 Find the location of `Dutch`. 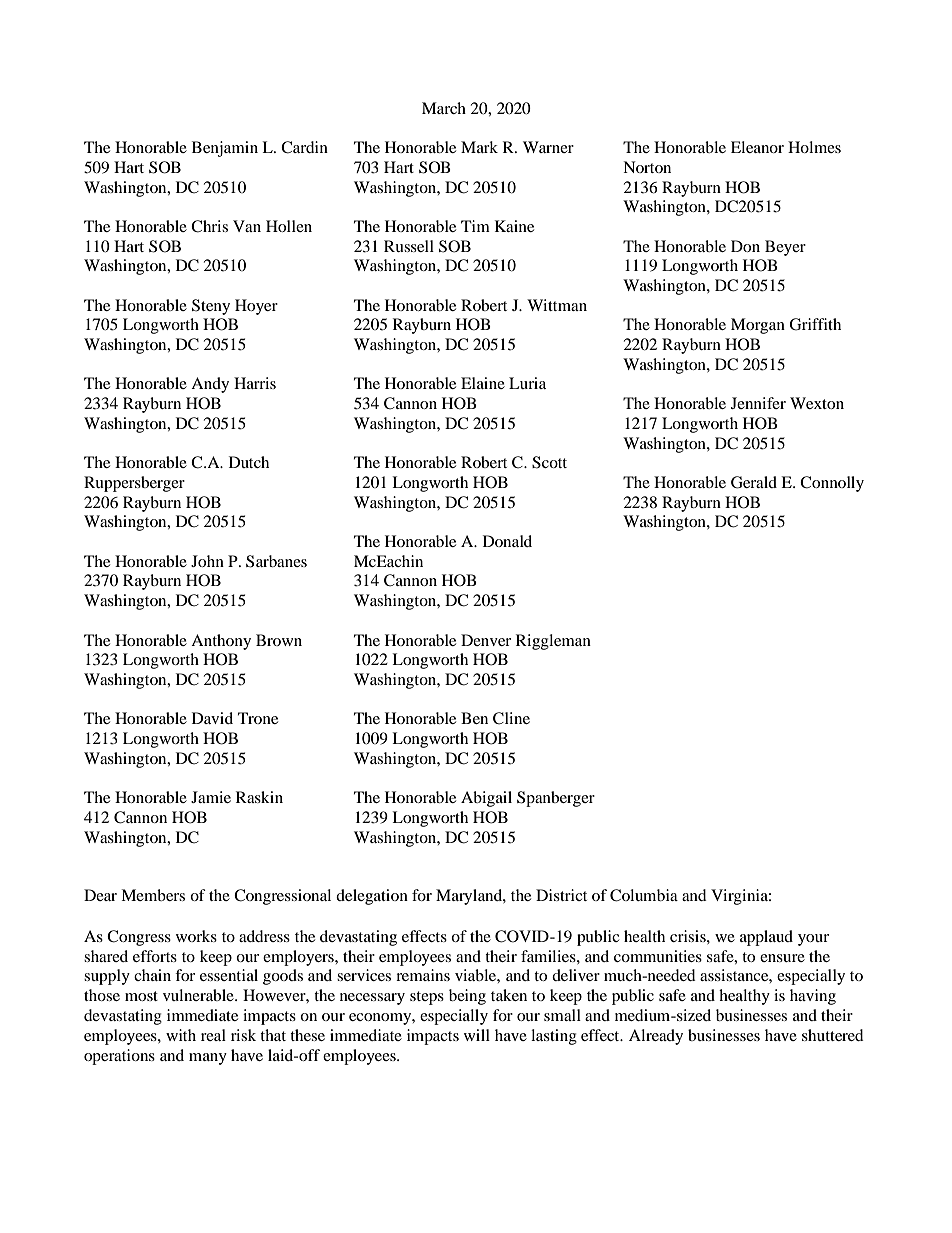

Dutch is located at coordinates (249, 462).
